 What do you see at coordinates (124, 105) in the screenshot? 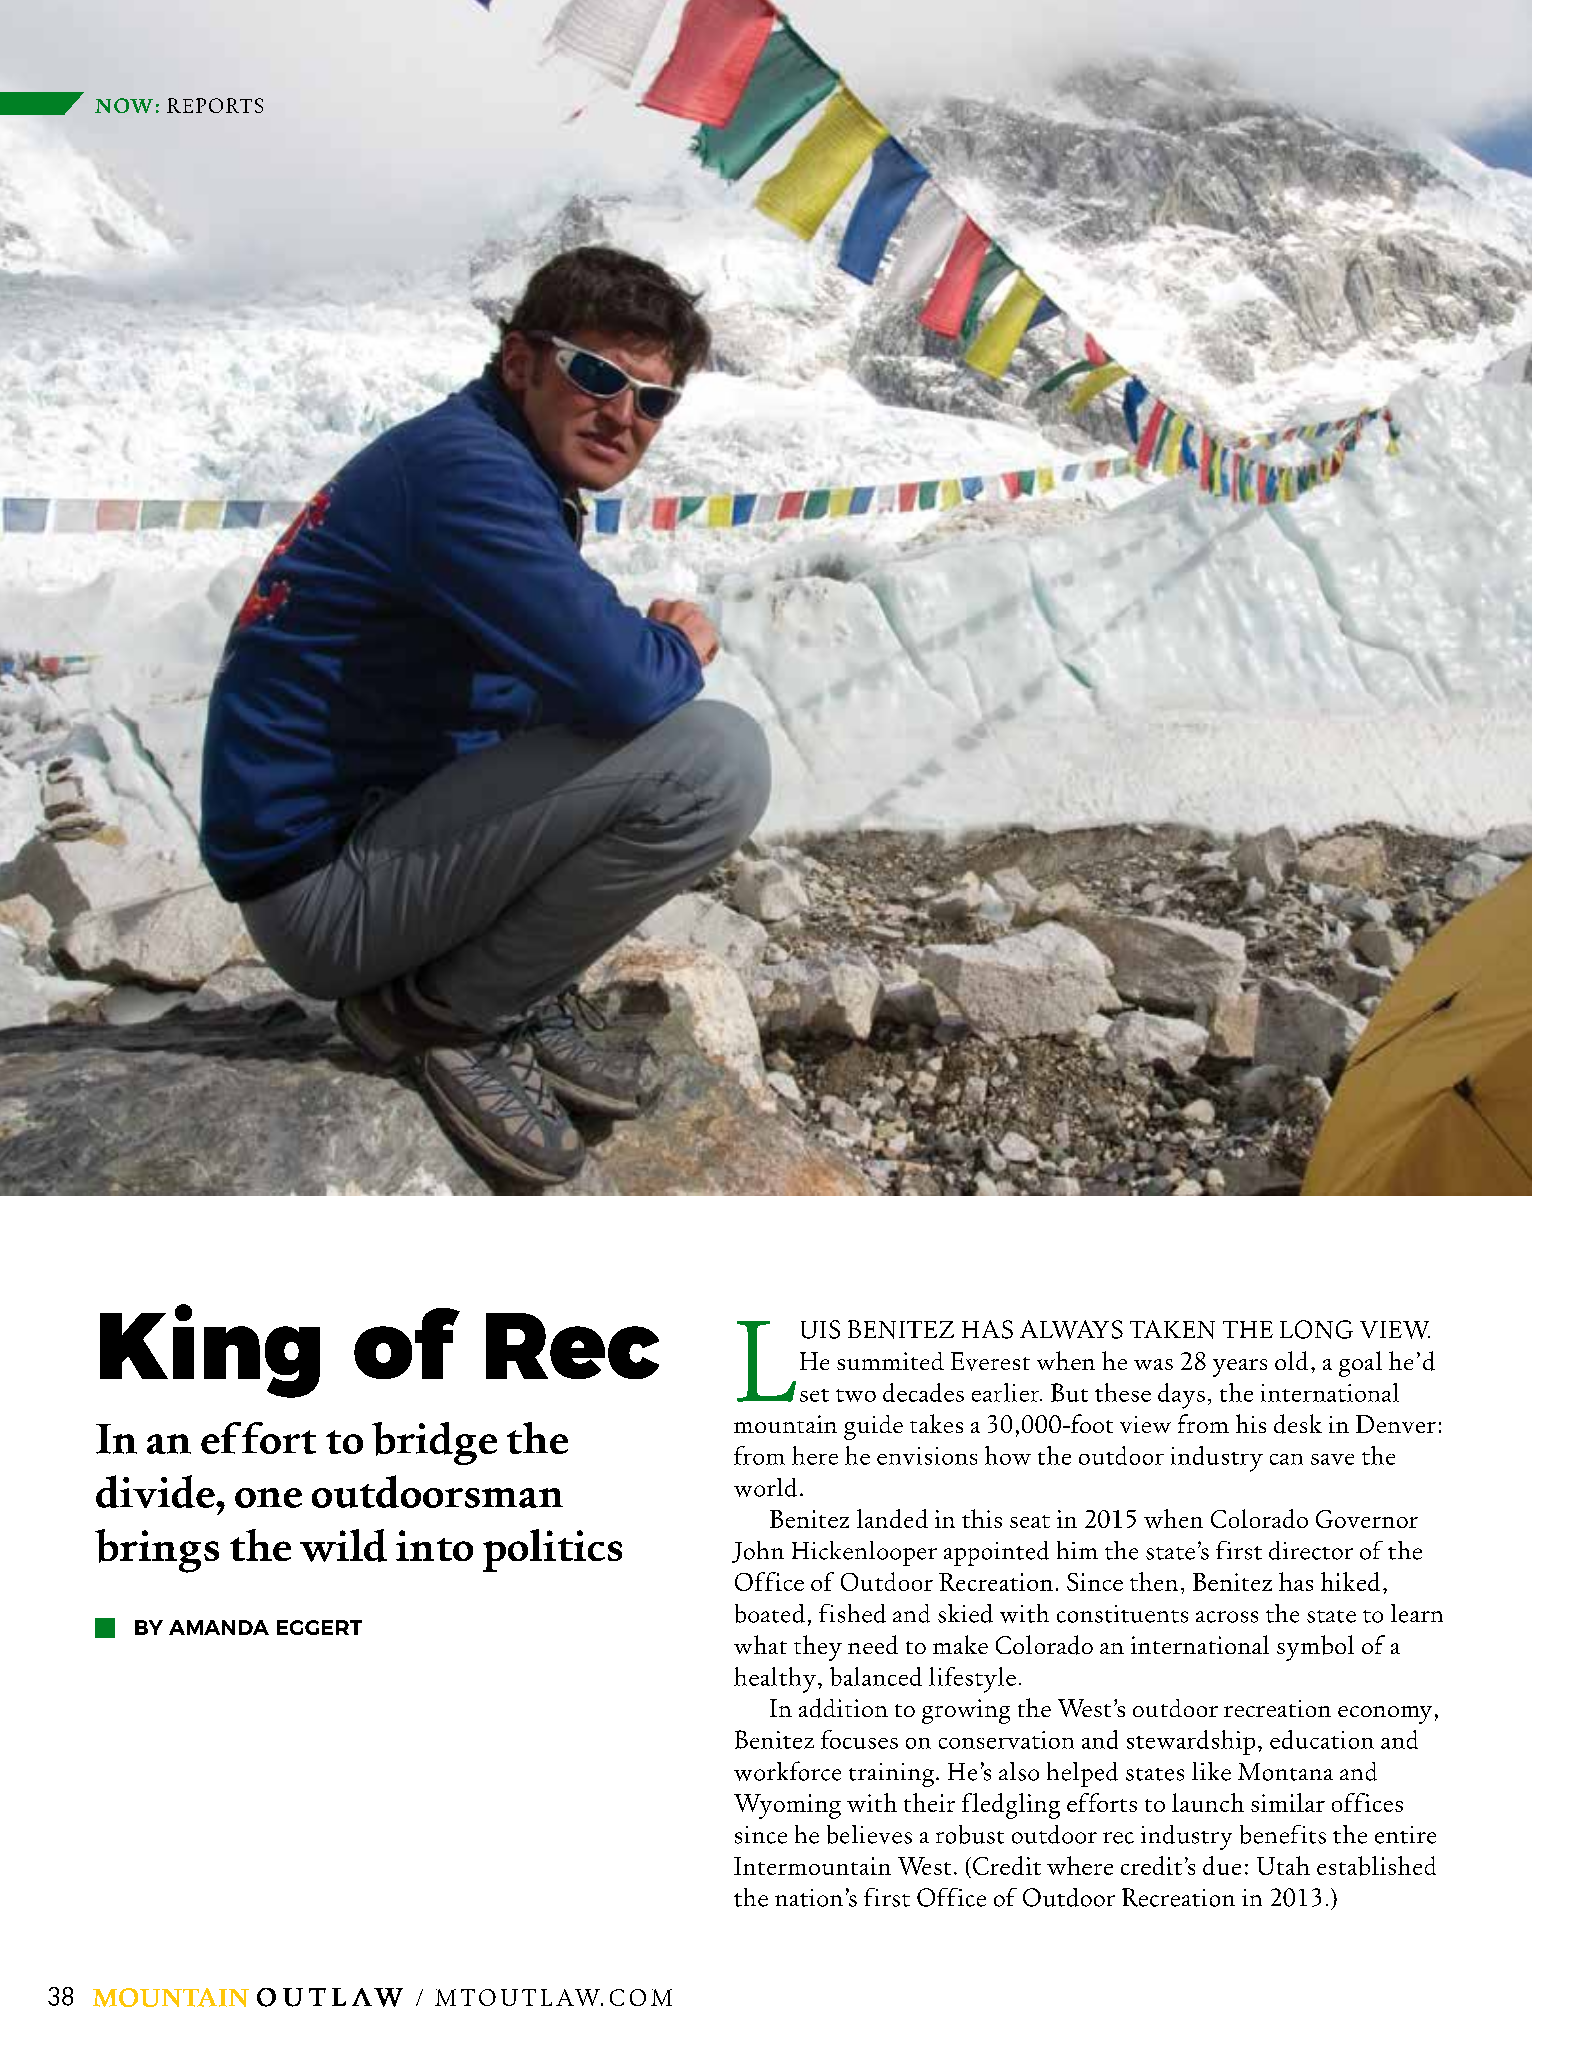
I see `NOW` at bounding box center [124, 105].
